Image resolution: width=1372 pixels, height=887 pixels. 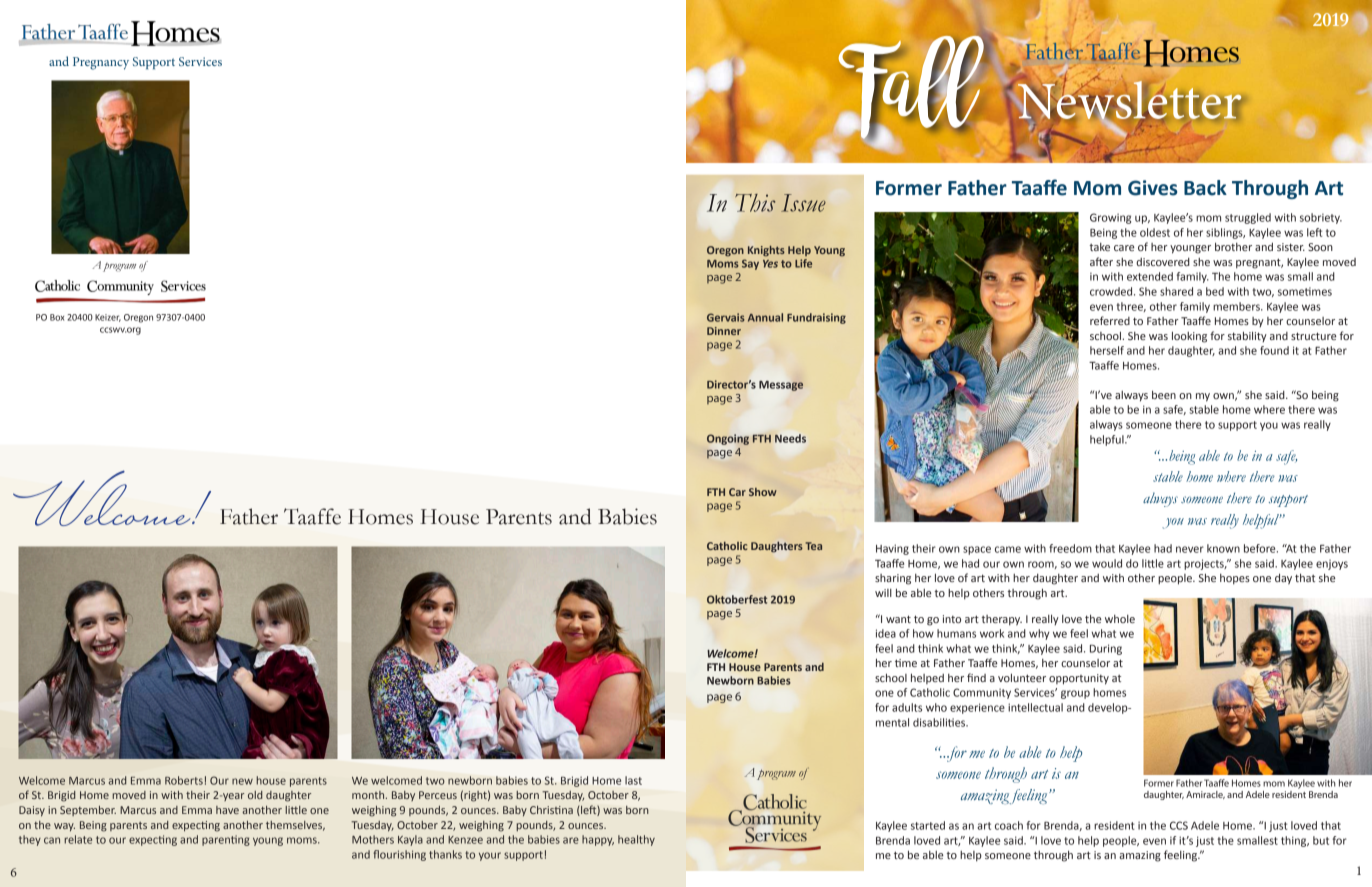 I want to click on hopes, so click(x=1235, y=579).
